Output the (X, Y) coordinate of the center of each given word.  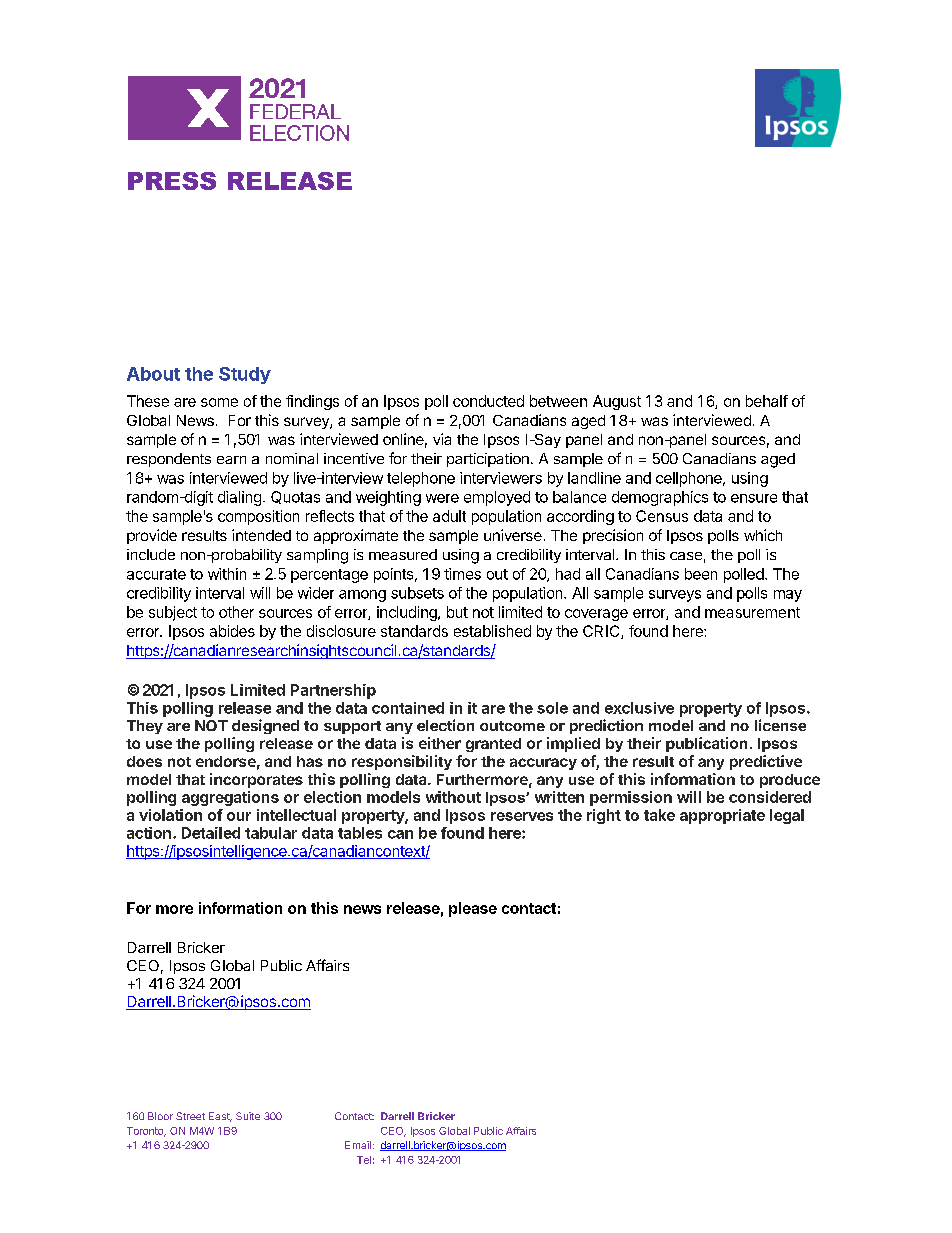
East (220, 1117)
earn (231, 460)
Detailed (211, 833)
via (442, 439)
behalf (767, 401)
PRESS (172, 181)
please (473, 909)
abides (232, 631)
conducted (488, 401)
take (659, 815)
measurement (752, 612)
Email (358, 1145)
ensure (754, 498)
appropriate (722, 816)
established (492, 631)
